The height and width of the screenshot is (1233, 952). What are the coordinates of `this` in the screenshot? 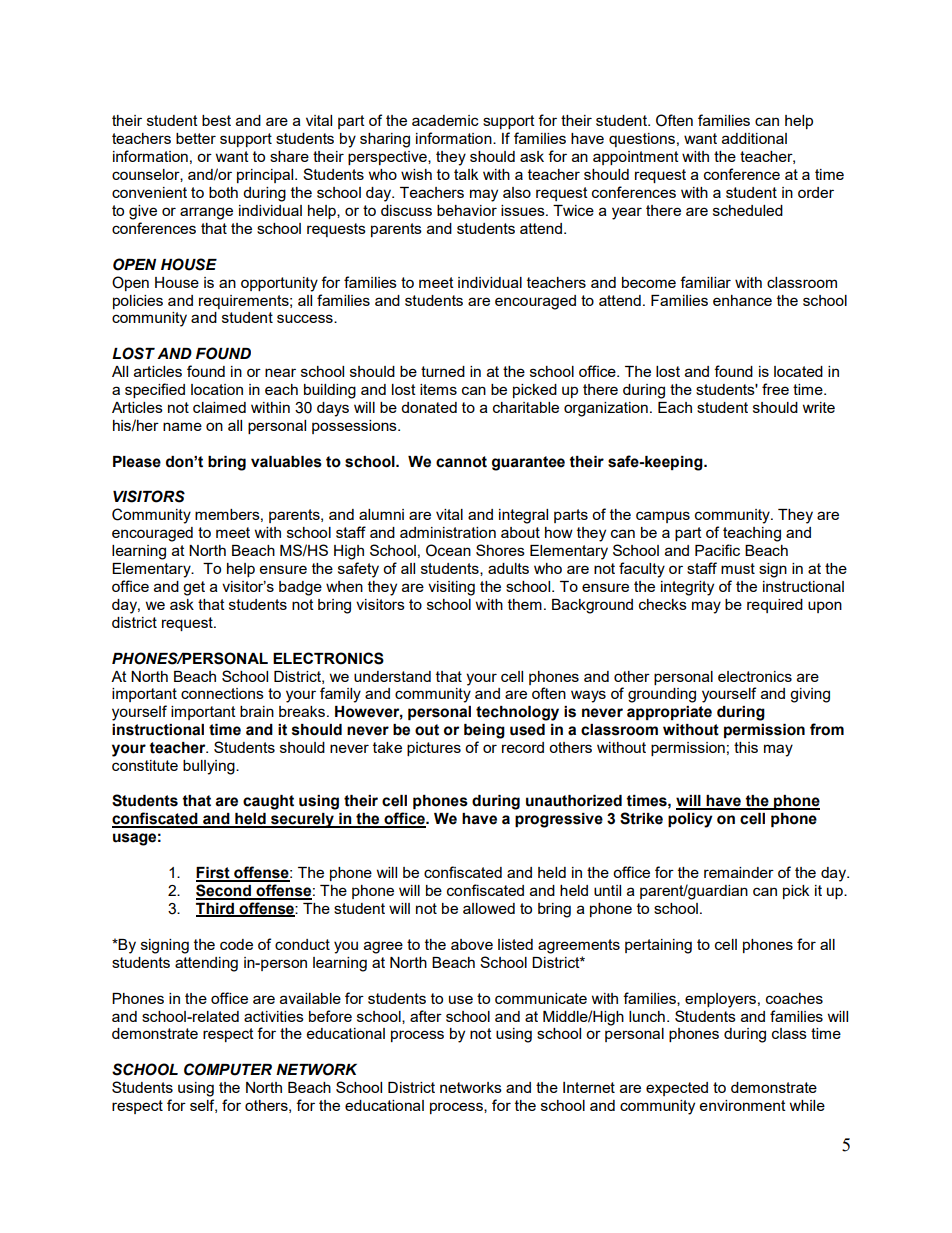 It's located at (746, 747).
